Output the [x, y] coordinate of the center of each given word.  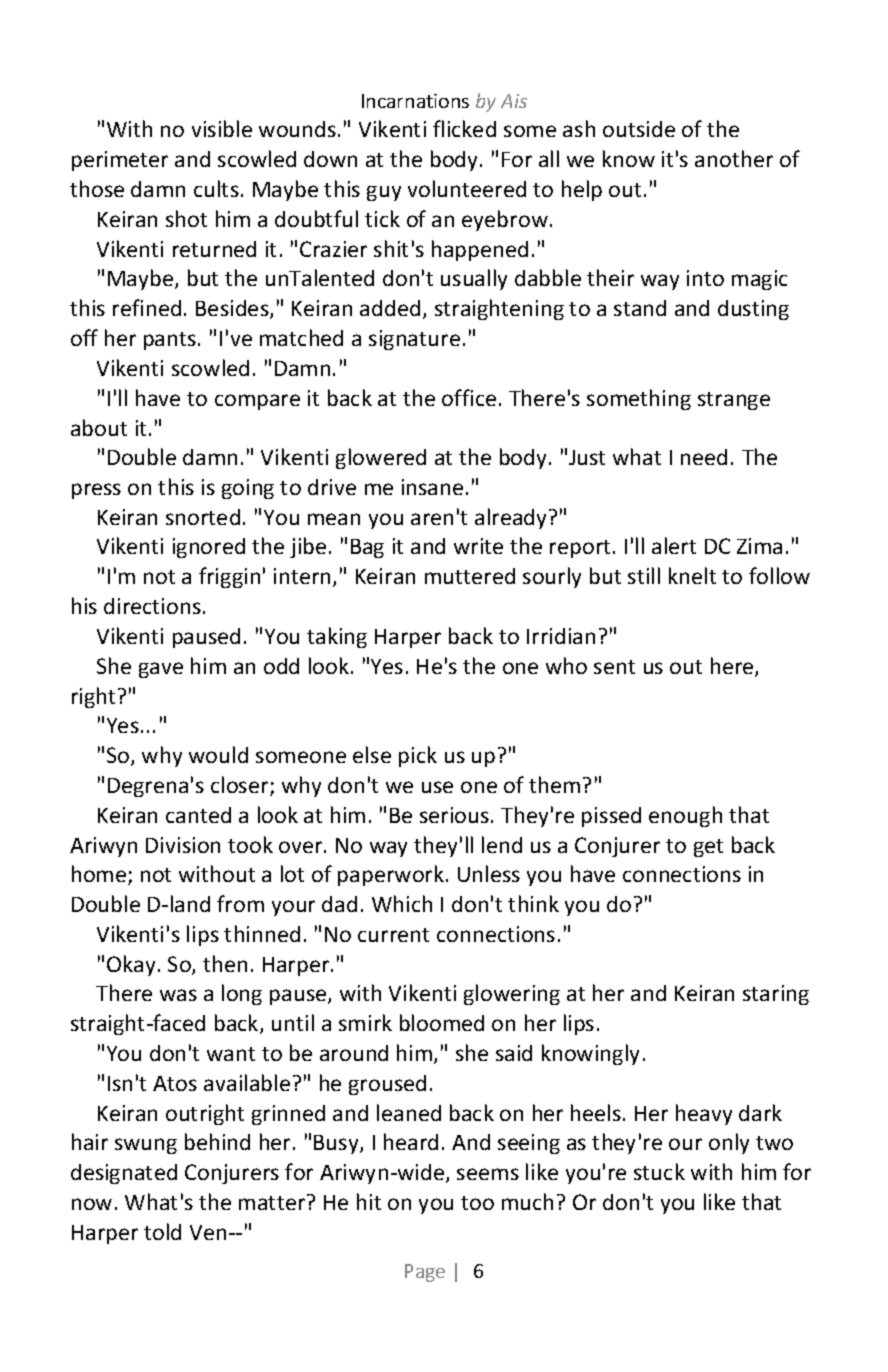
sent [614, 667]
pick [418, 756]
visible [222, 128]
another [734, 158]
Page [425, 1273]
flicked [464, 128]
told [162, 1231]
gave [161, 670]
